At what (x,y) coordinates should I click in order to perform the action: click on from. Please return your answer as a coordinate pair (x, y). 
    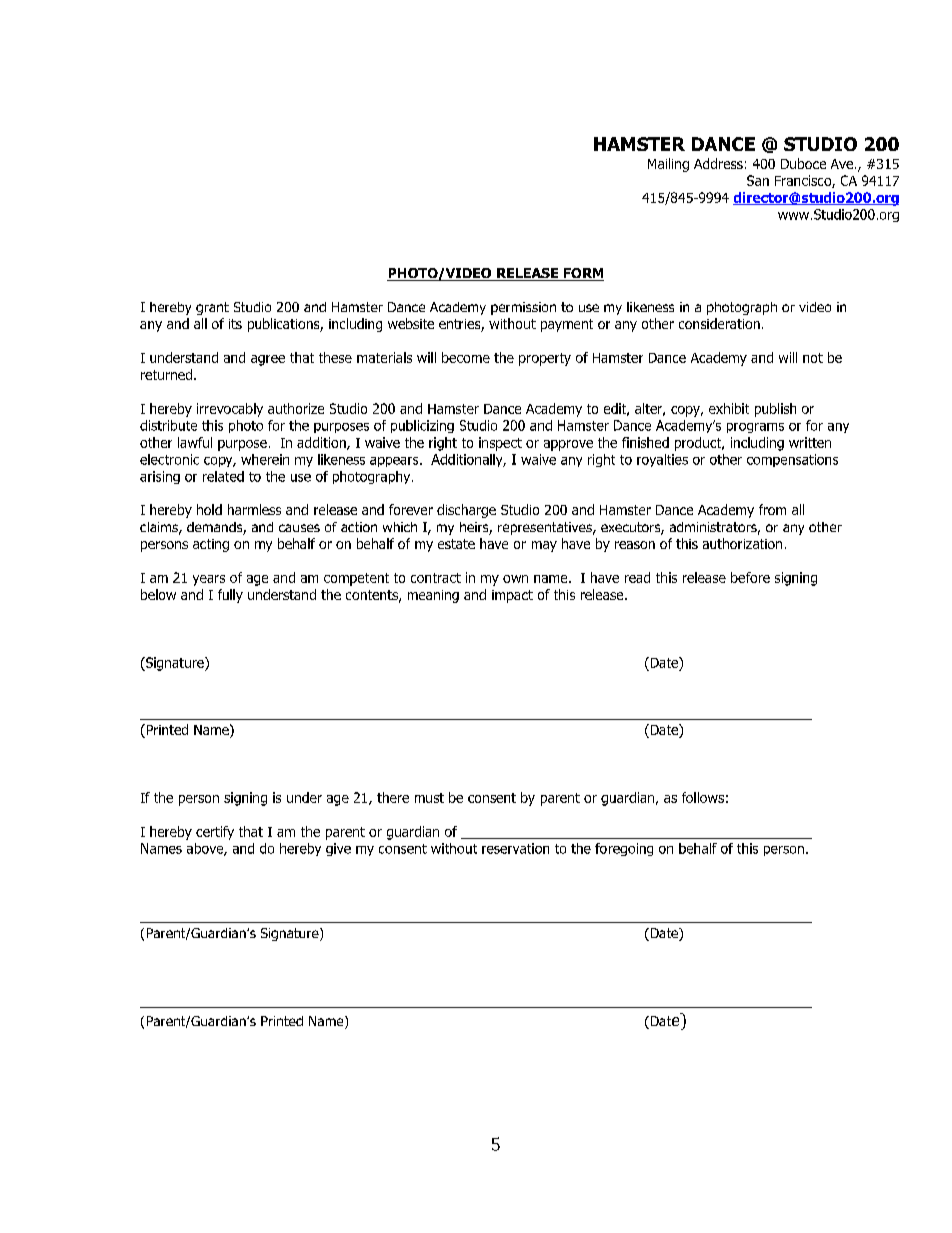
    Looking at the image, I should click on (772, 509).
